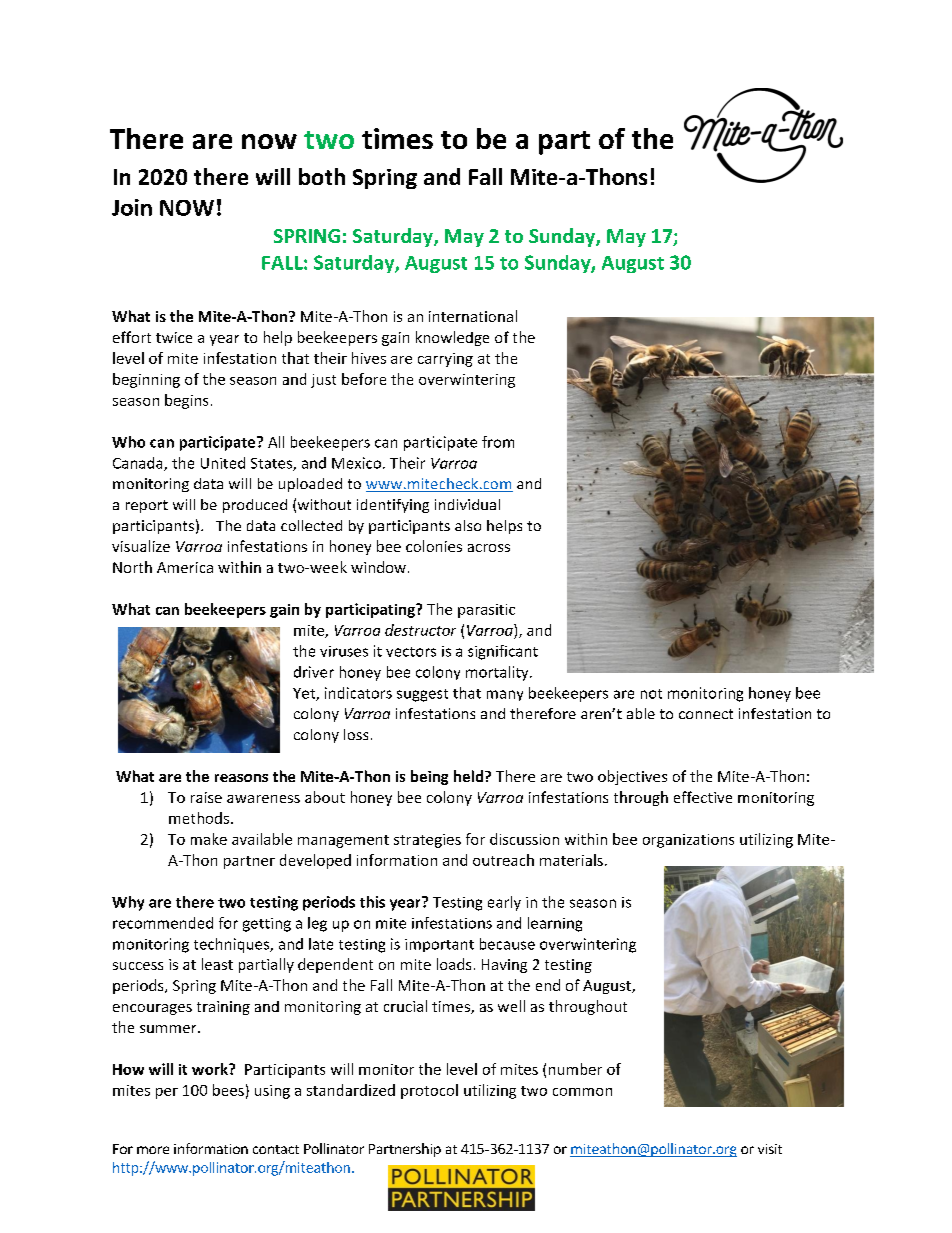  What do you see at coordinates (322, 176) in the page?
I see `both` at bounding box center [322, 176].
